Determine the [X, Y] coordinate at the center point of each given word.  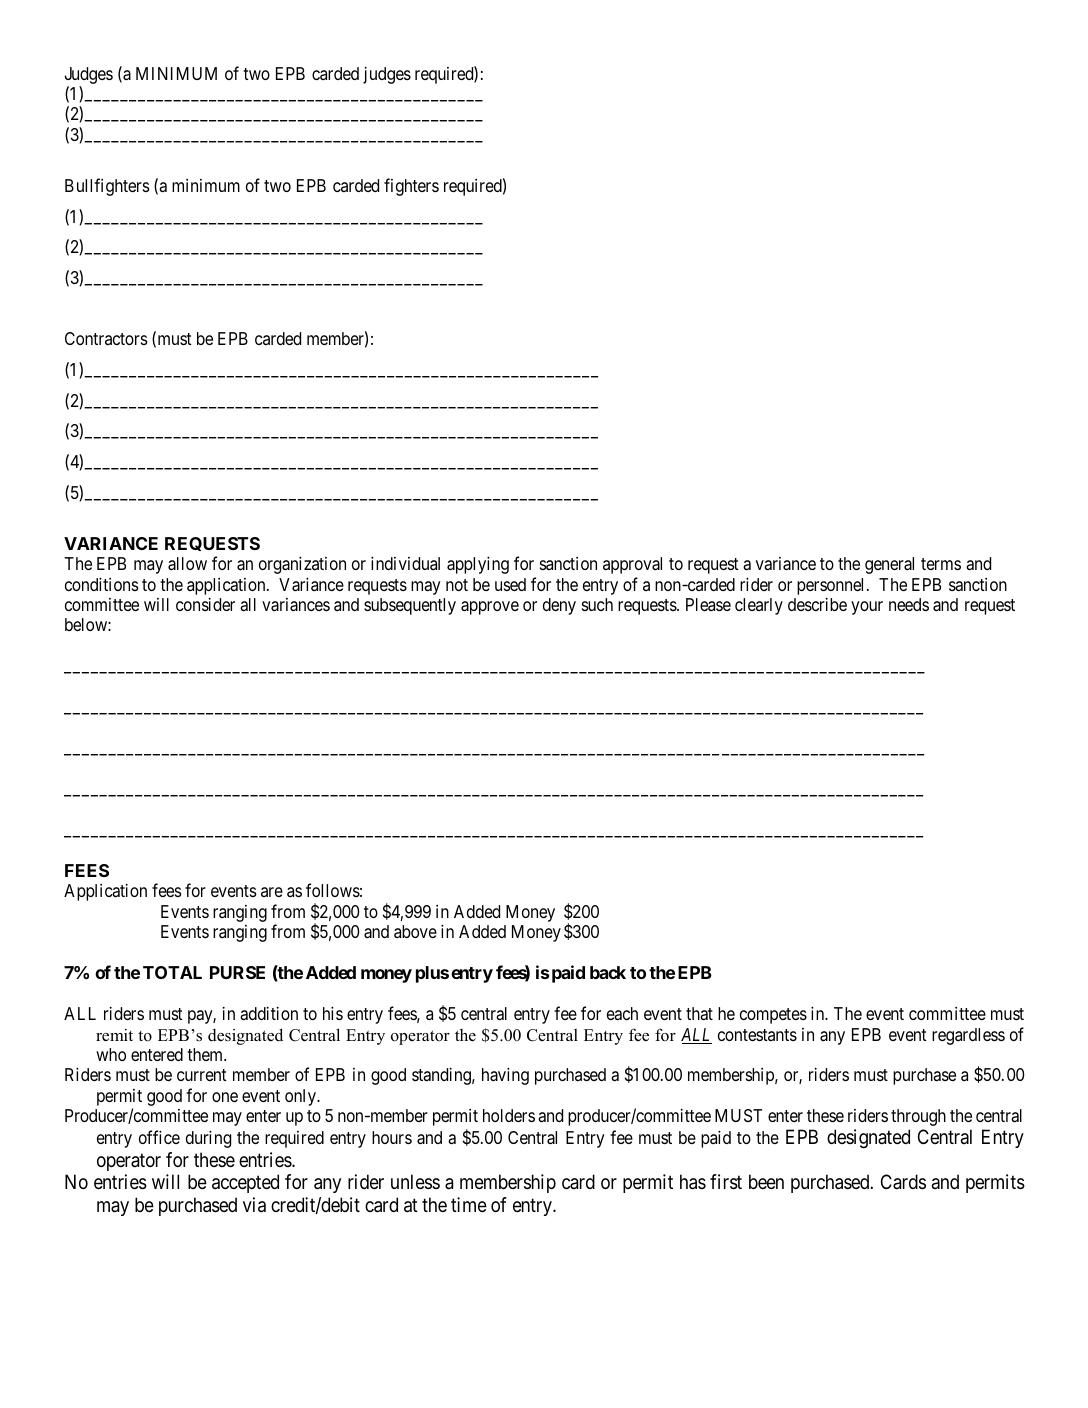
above [415, 931]
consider [205, 604]
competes [773, 1016]
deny [559, 606]
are [272, 892]
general [889, 565]
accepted [245, 1183]
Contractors [106, 338]
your [867, 608]
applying [478, 565]
